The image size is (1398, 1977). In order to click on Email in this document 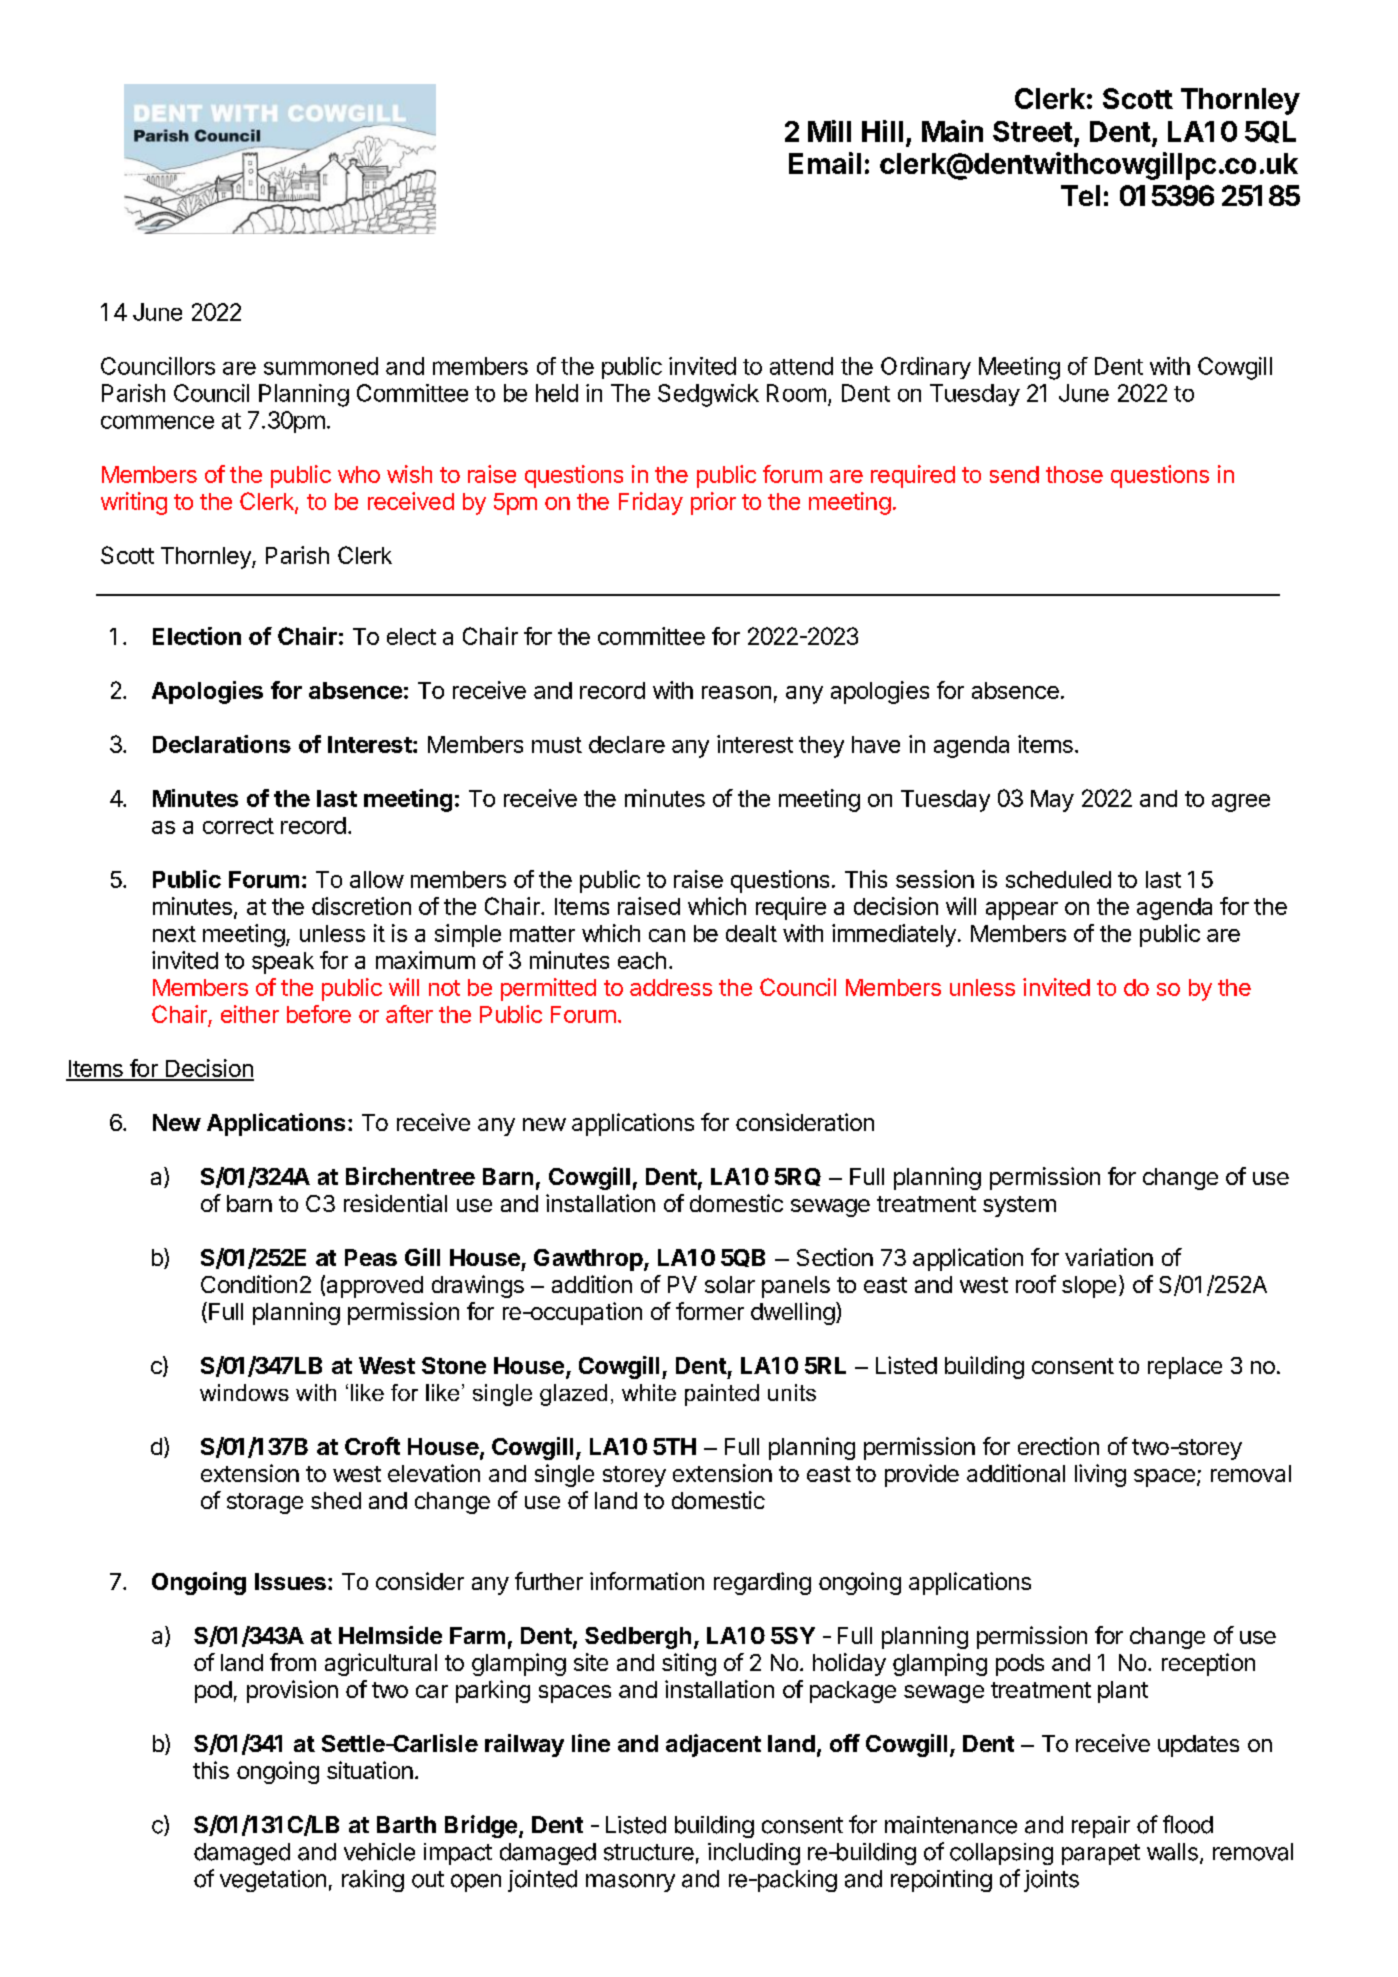, I will do `click(825, 163)`.
